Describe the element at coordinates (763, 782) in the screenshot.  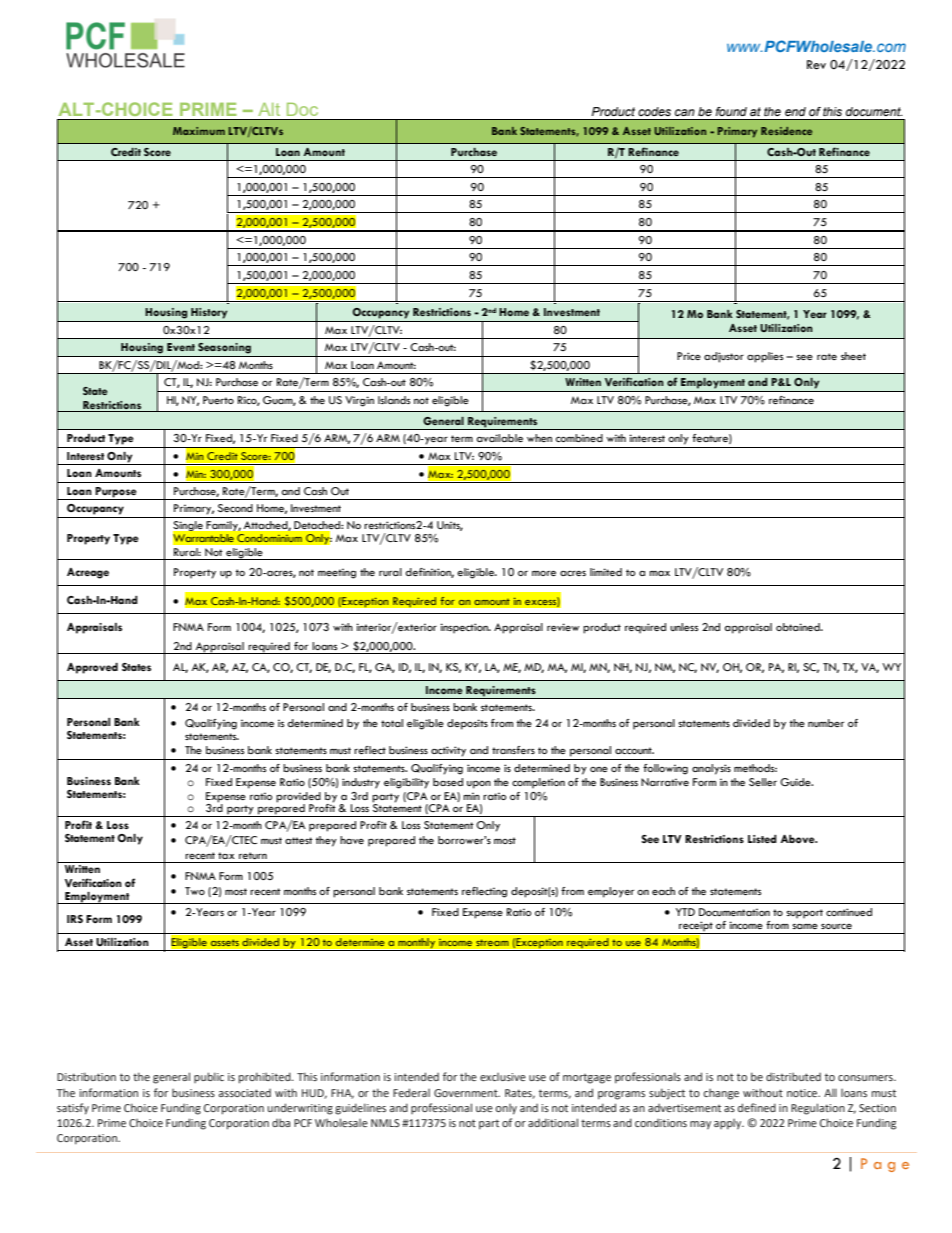
I see `Seller` at that location.
